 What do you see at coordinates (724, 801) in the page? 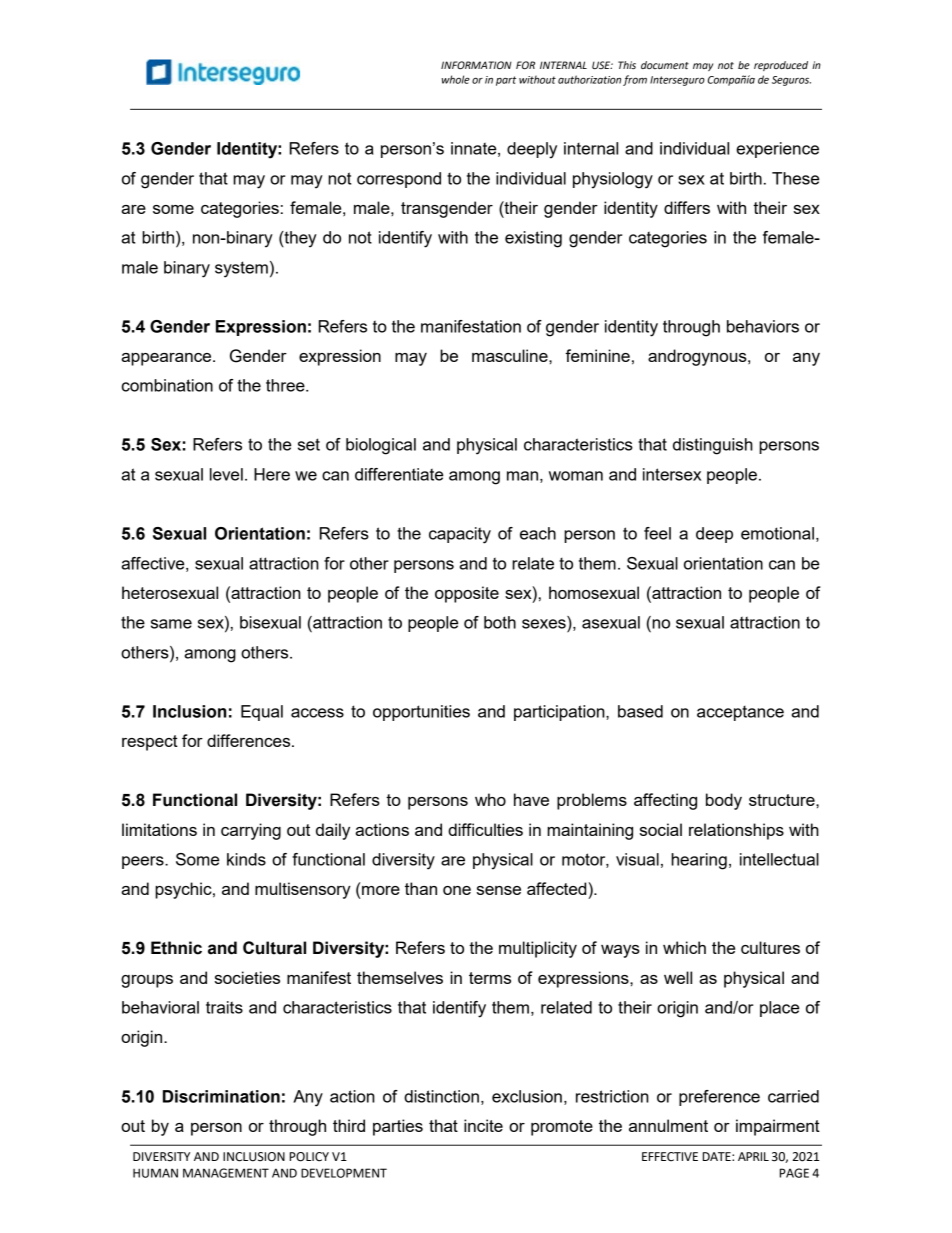
I see `body` at bounding box center [724, 801].
